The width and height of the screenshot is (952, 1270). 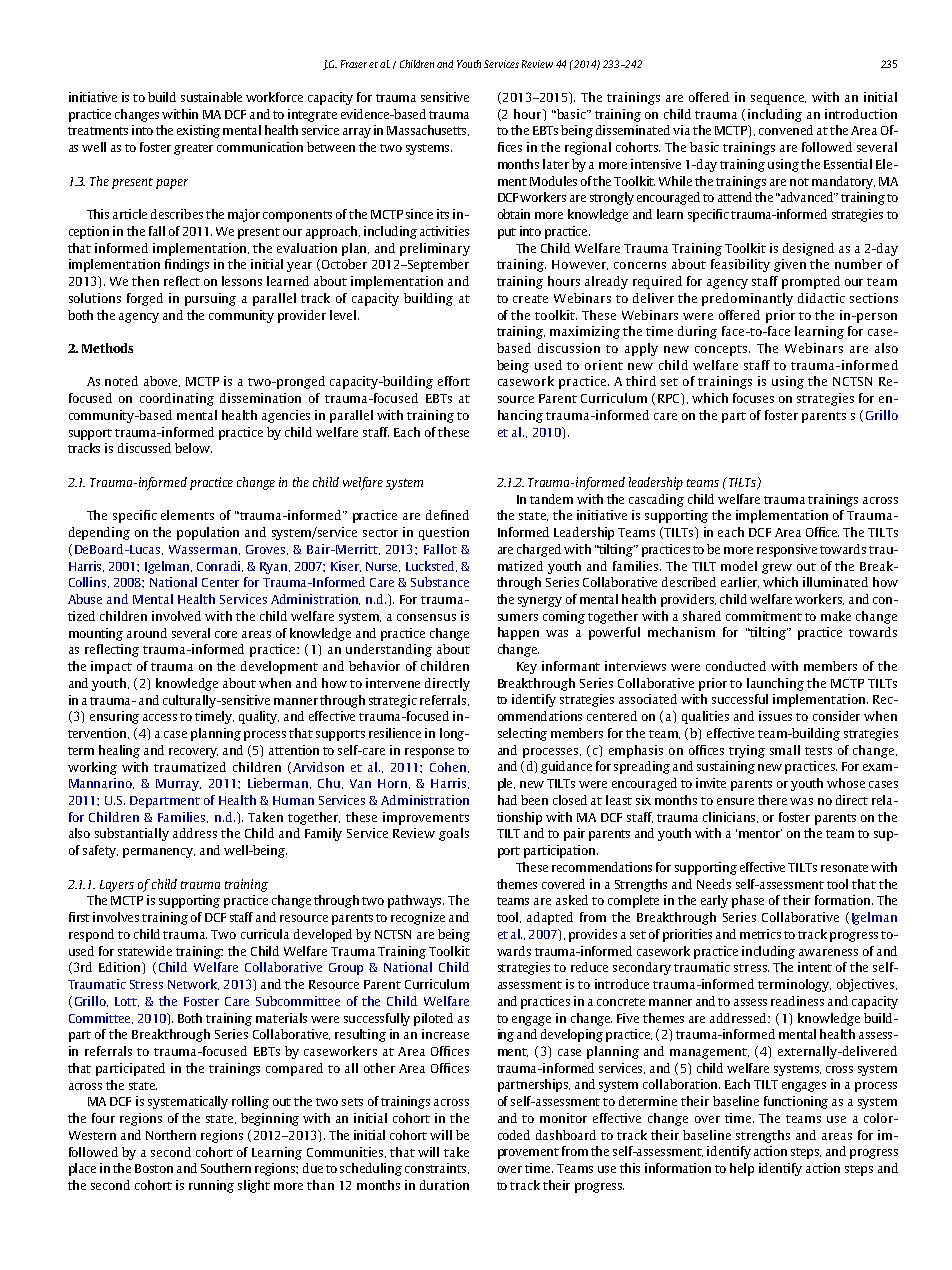 What do you see at coordinates (772, 800) in the screenshot?
I see `there` at bounding box center [772, 800].
